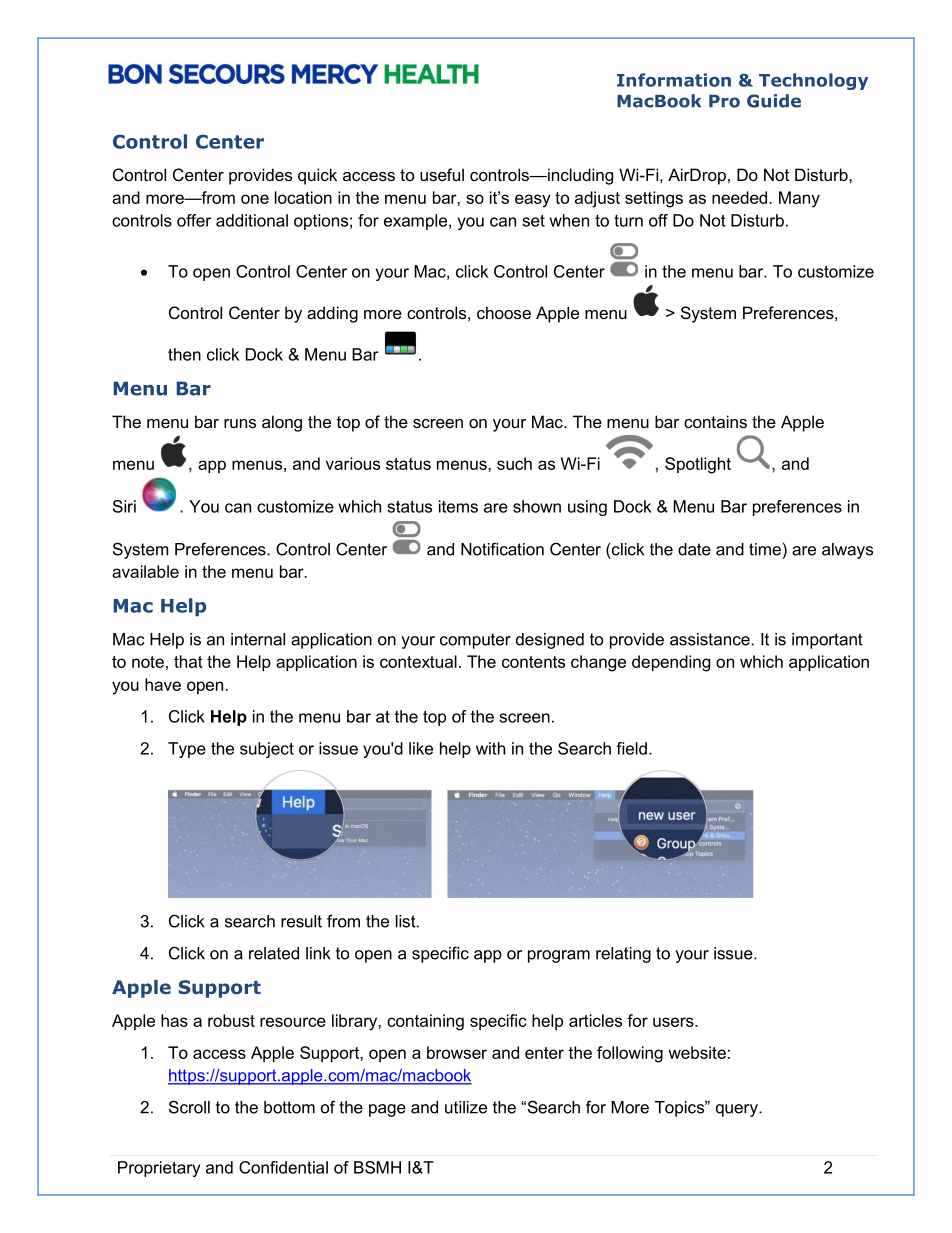 The image size is (952, 1233). What do you see at coordinates (240, 423) in the screenshot?
I see `runs` at bounding box center [240, 423].
